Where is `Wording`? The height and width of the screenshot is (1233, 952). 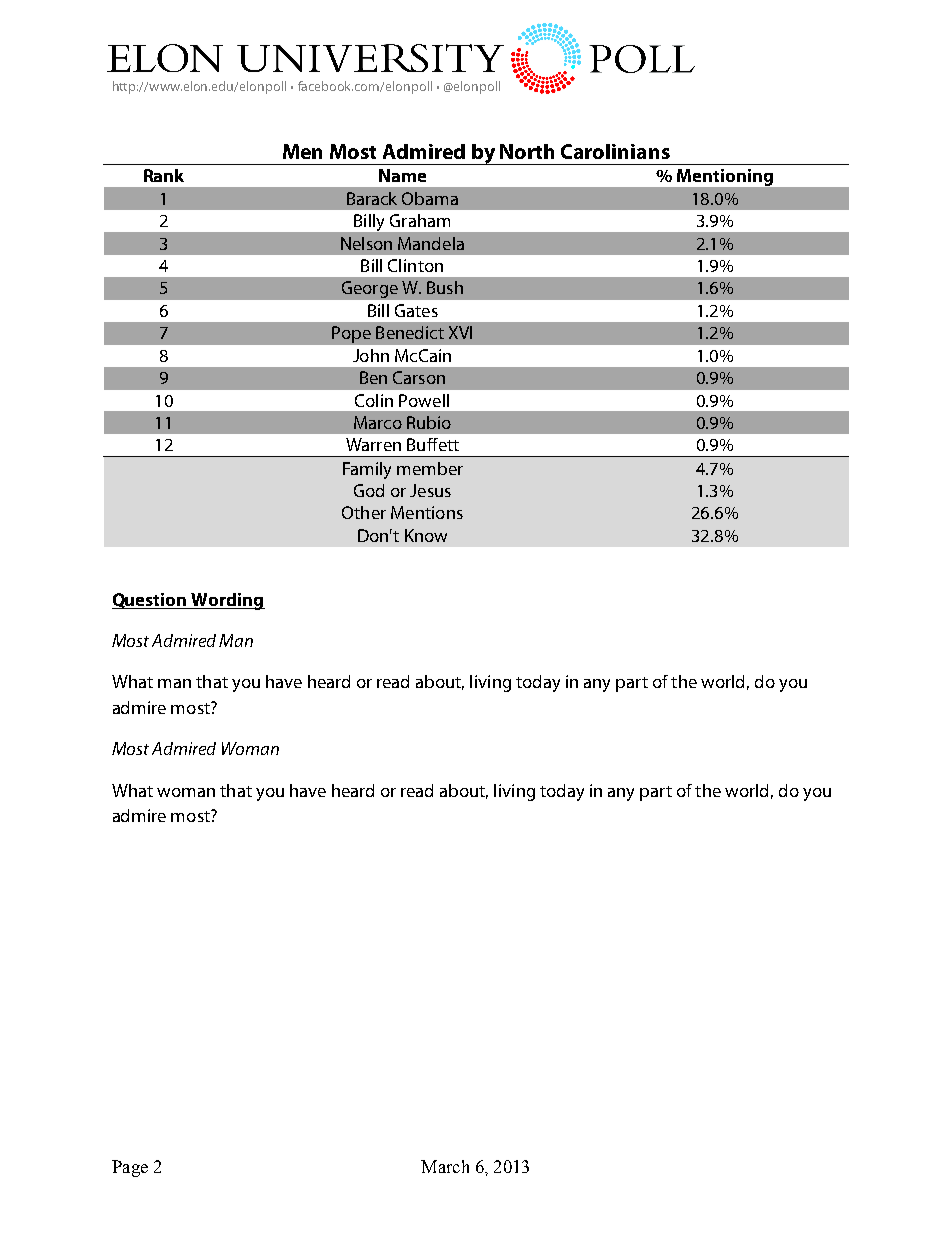 Wording is located at coordinates (227, 601).
